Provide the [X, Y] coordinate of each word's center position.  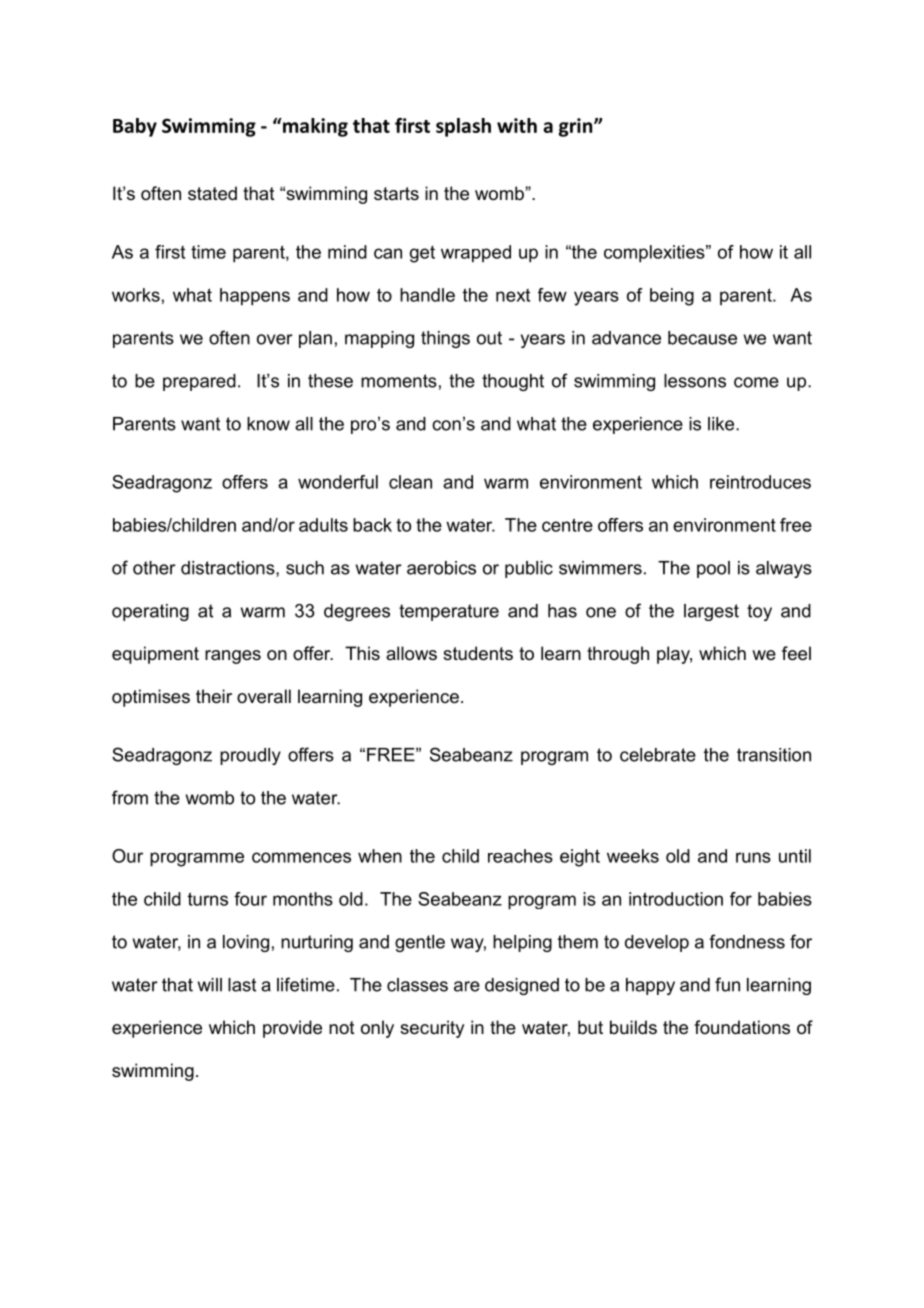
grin [577, 127]
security [432, 1029]
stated [212, 193]
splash [463, 127]
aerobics [441, 568]
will [210, 985]
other [154, 568]
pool [713, 569]
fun [727, 984]
